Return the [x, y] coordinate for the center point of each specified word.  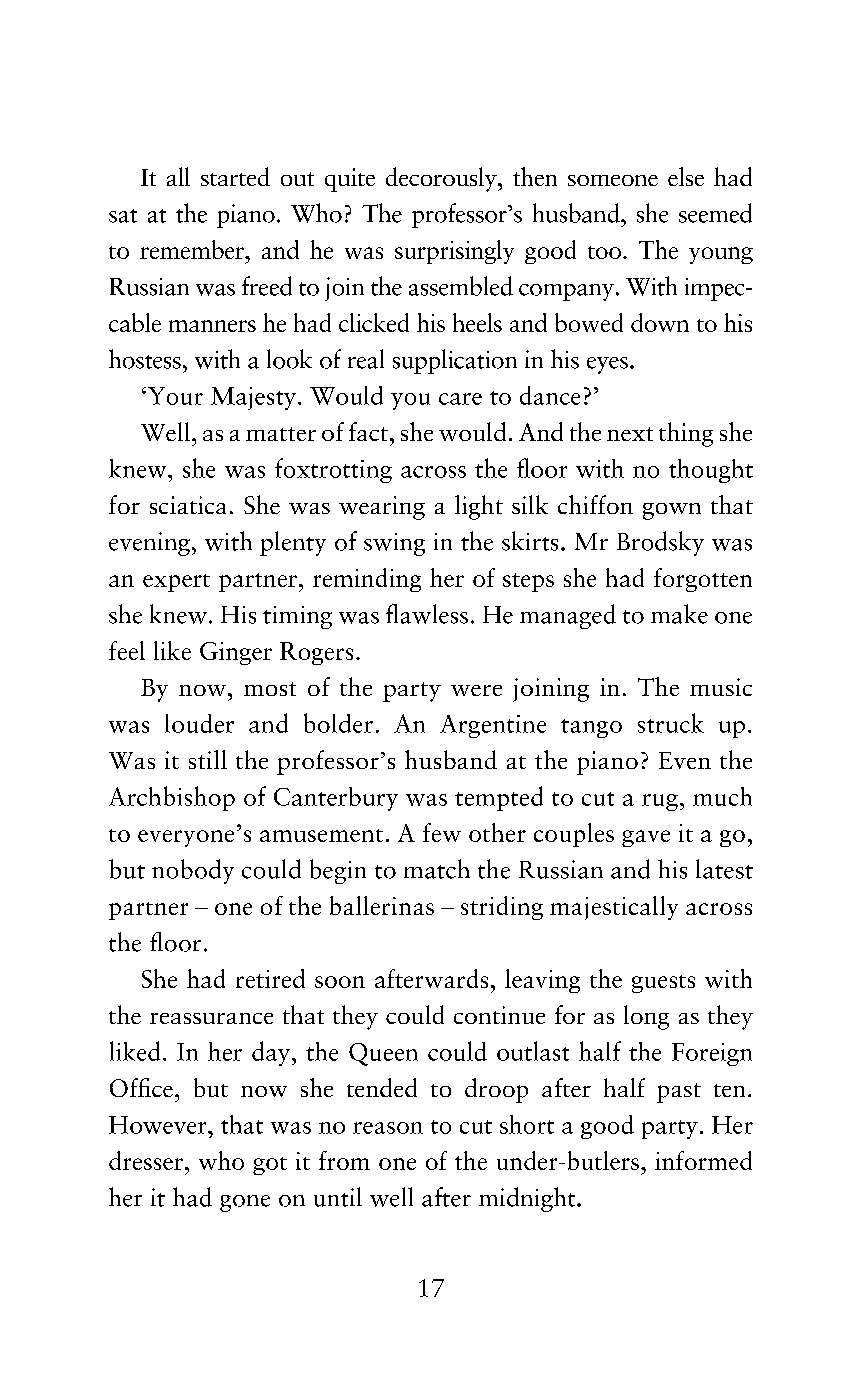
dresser [146, 1160]
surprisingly [454, 252]
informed [703, 1160]
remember [193, 249]
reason [388, 1128]
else [686, 176]
